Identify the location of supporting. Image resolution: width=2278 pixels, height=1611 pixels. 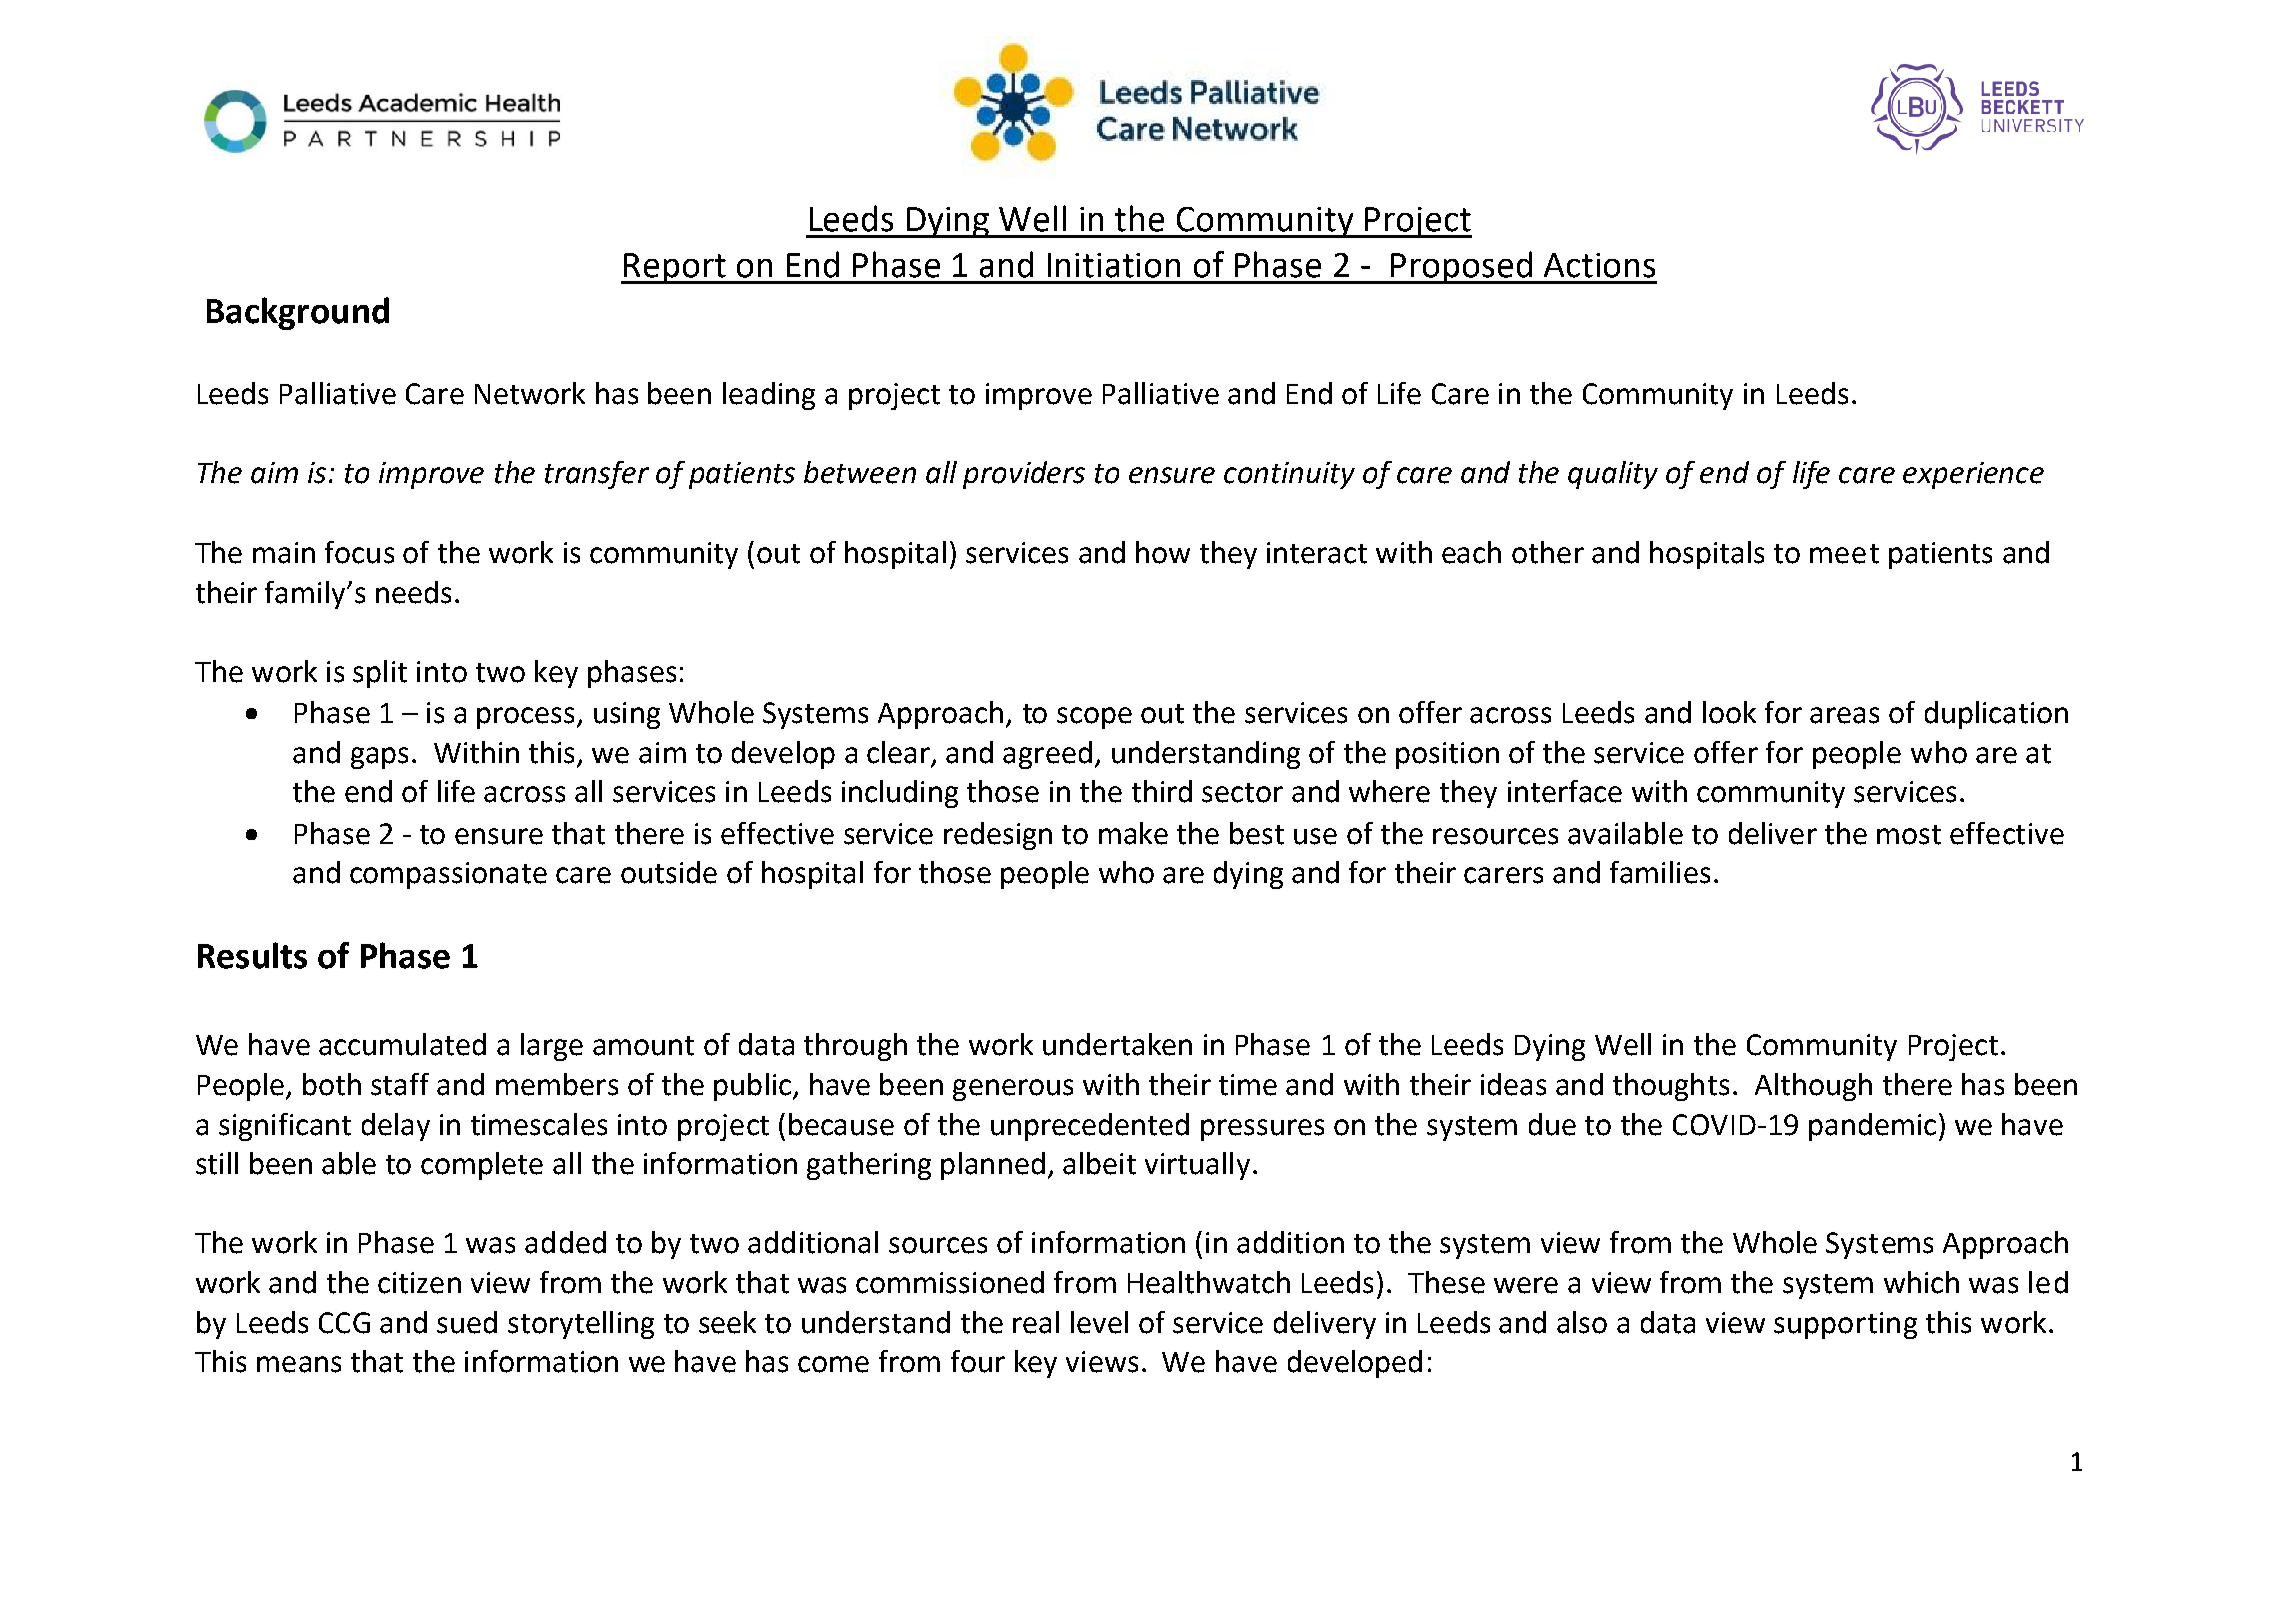
(1845, 1325).
